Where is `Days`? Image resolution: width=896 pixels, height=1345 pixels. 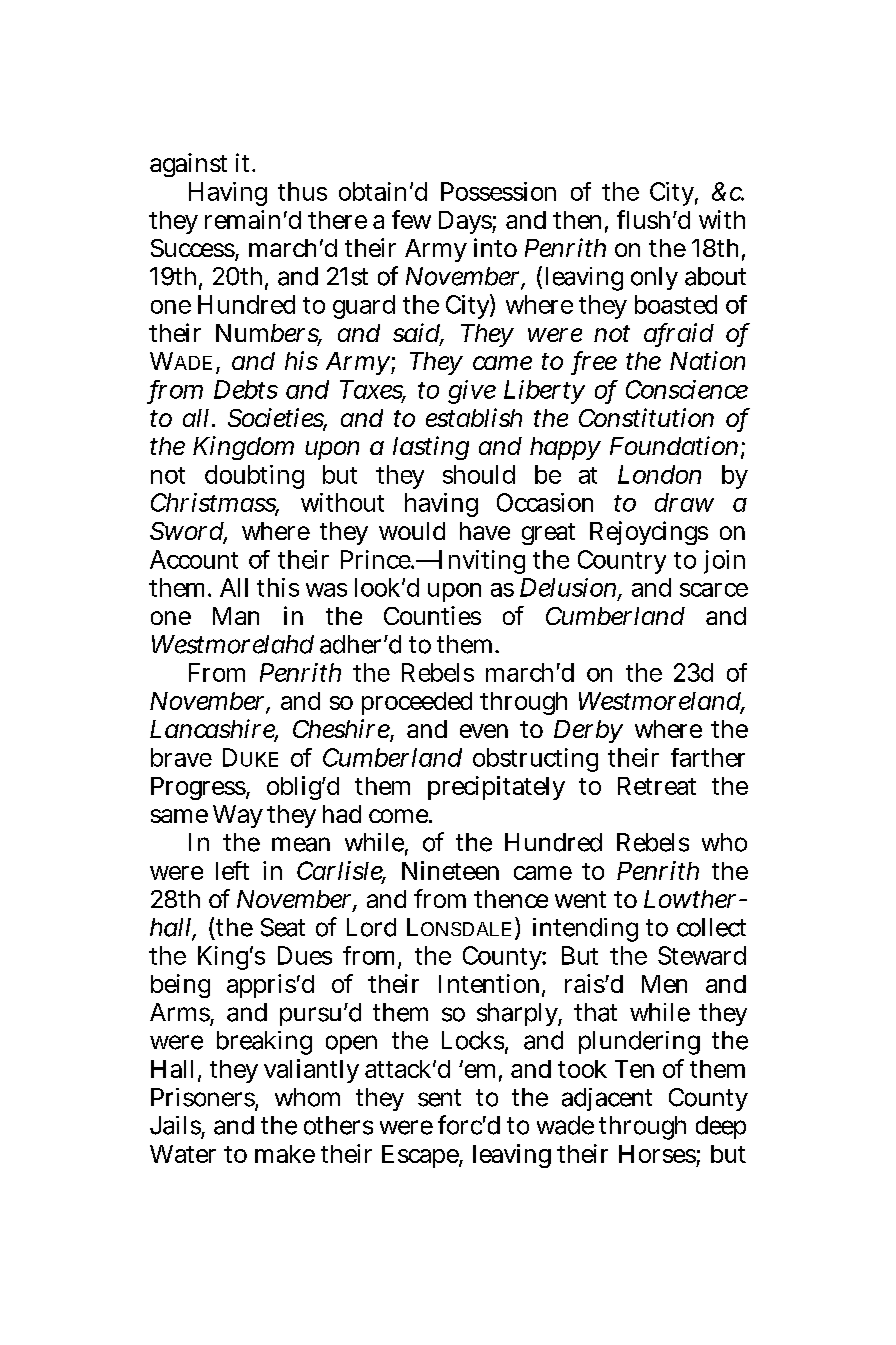 Days is located at coordinates (465, 222).
